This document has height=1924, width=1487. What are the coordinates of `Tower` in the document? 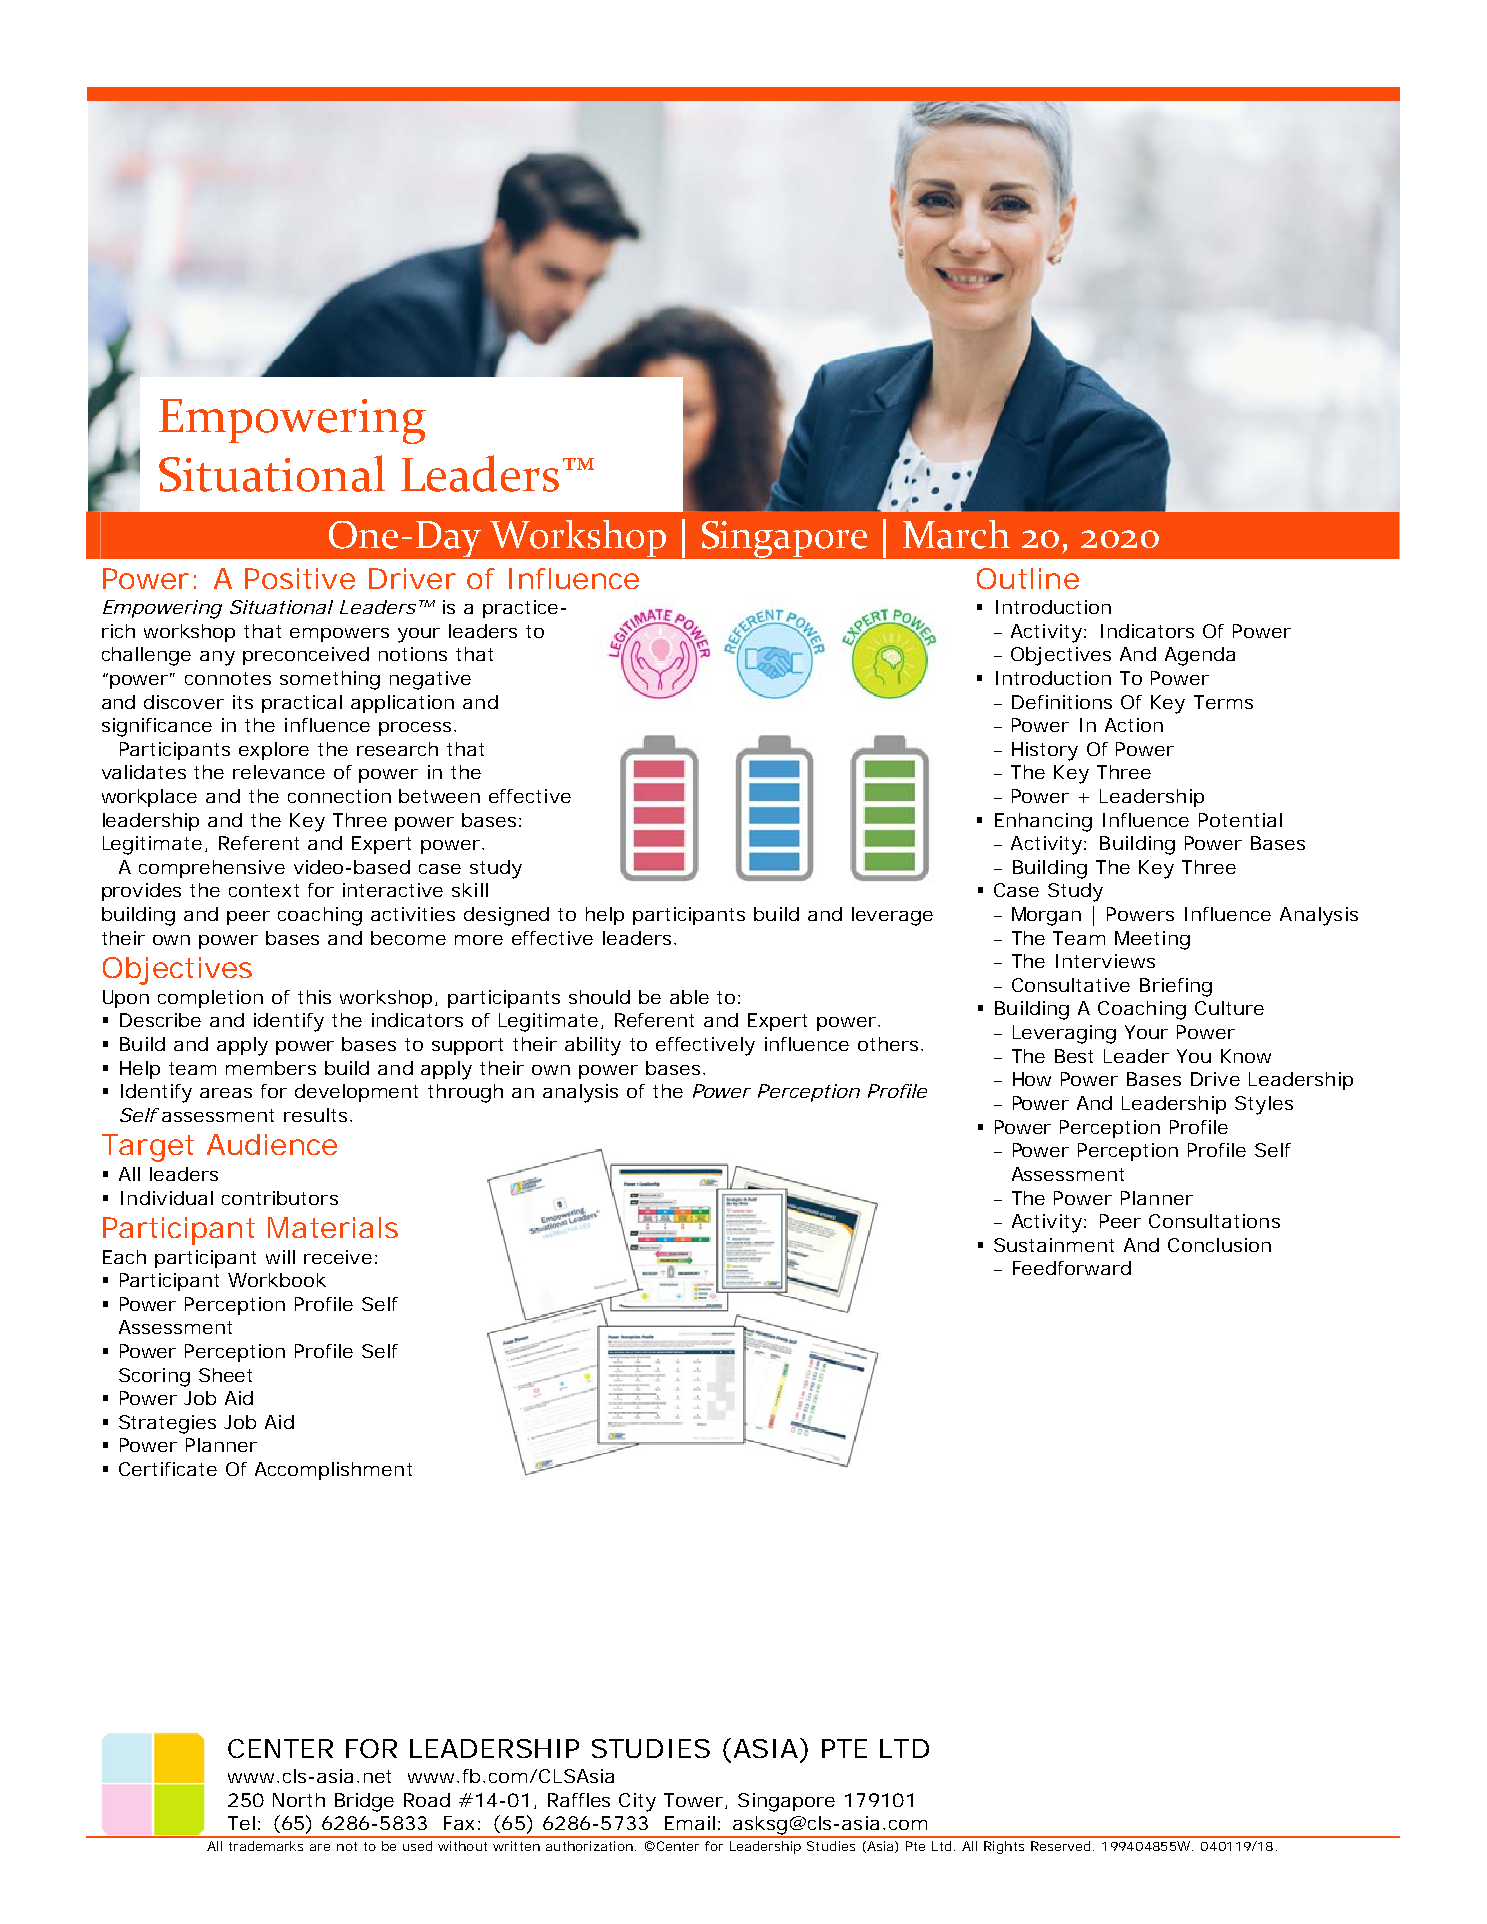 It's located at (695, 1801).
